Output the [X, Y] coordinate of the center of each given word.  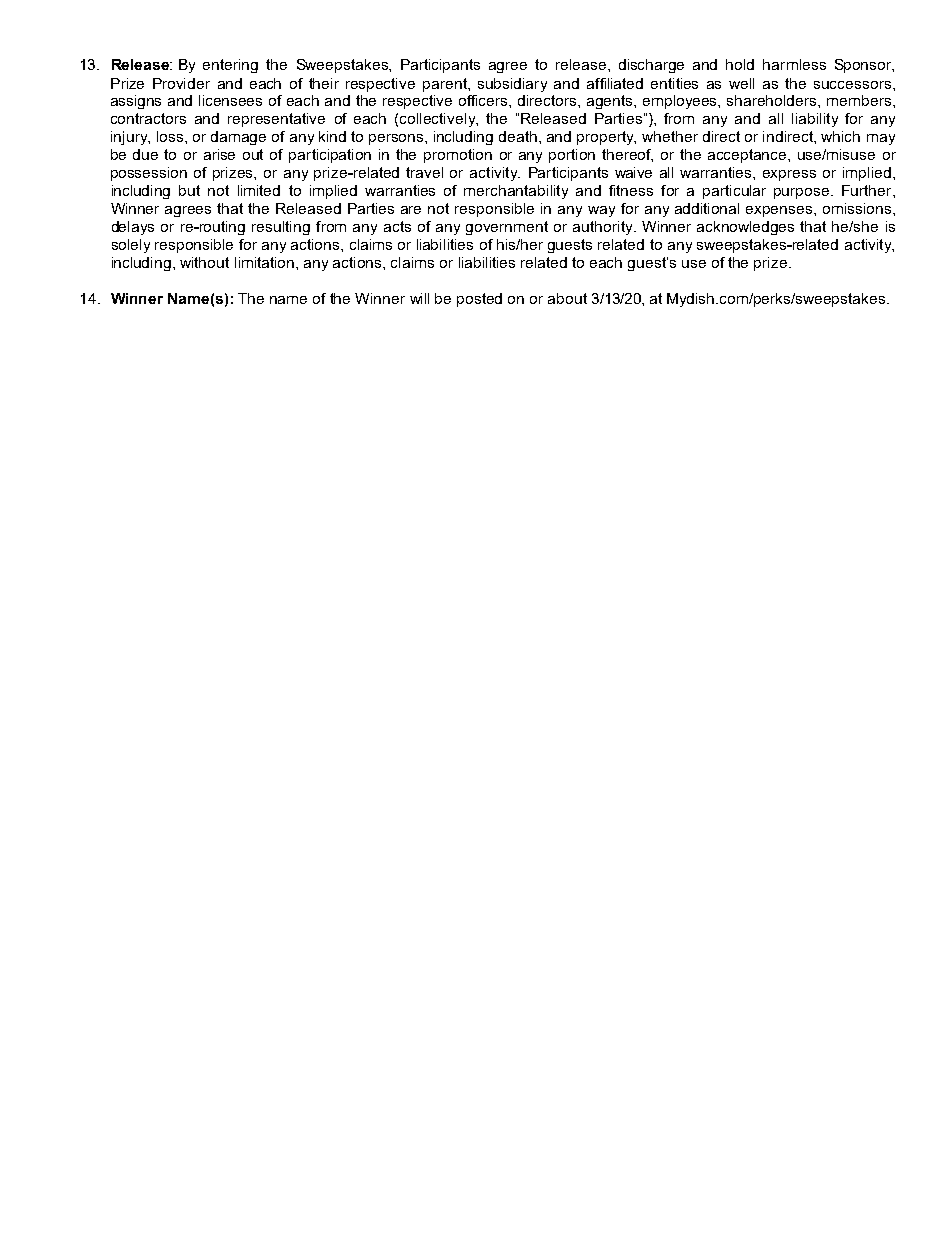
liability [815, 120]
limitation [266, 262]
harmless [794, 64]
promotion [458, 156]
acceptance [748, 156]
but [189, 190]
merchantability [516, 192]
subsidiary [512, 85]
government [507, 228]
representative [276, 120]
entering [230, 66]
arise [219, 154]
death [518, 136]
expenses [780, 211]
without [204, 262]
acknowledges [745, 228]
